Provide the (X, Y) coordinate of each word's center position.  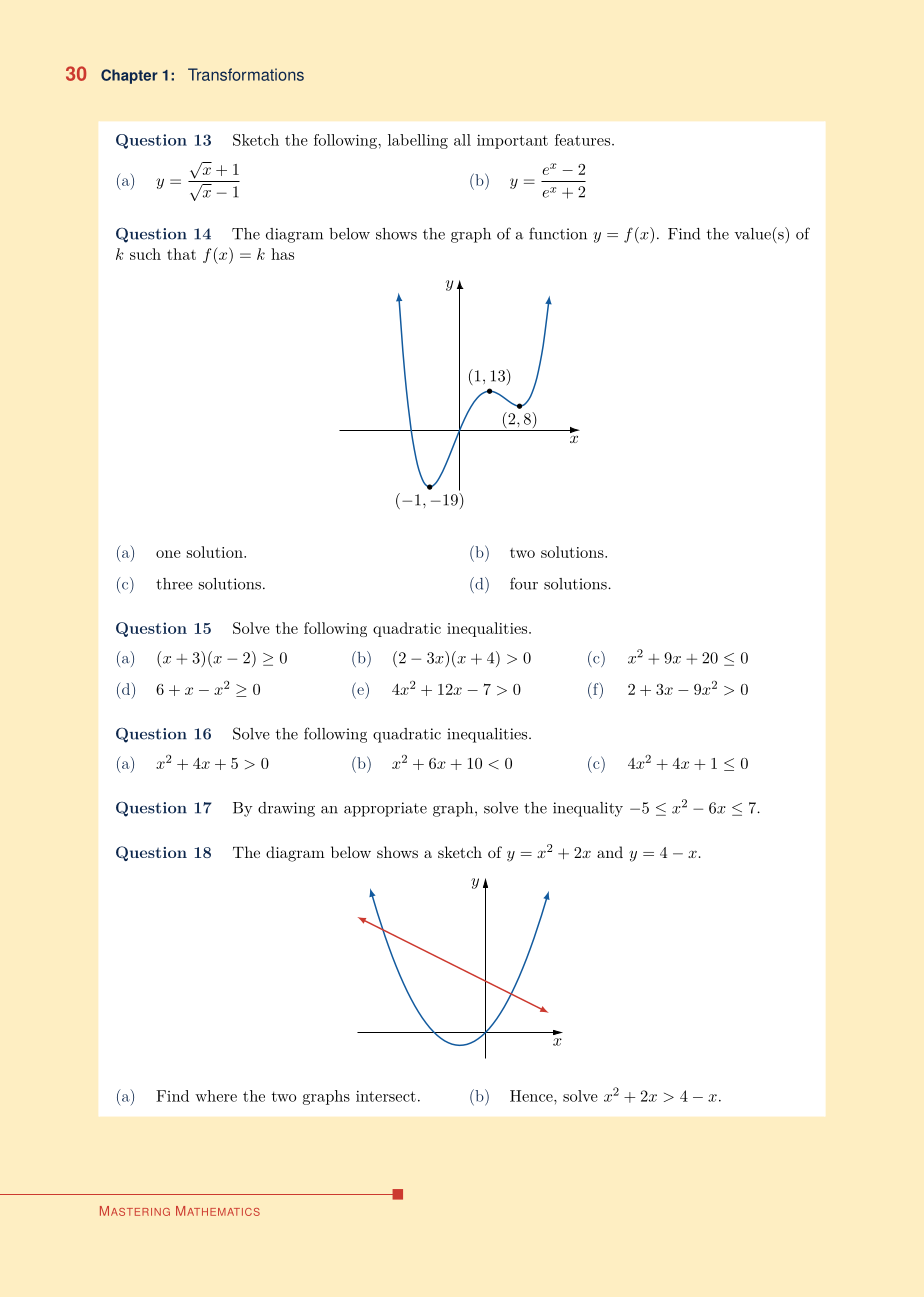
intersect (386, 1096)
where (216, 1096)
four (524, 583)
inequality (588, 809)
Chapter (129, 76)
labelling (418, 141)
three (174, 584)
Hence (532, 1096)
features (582, 140)
